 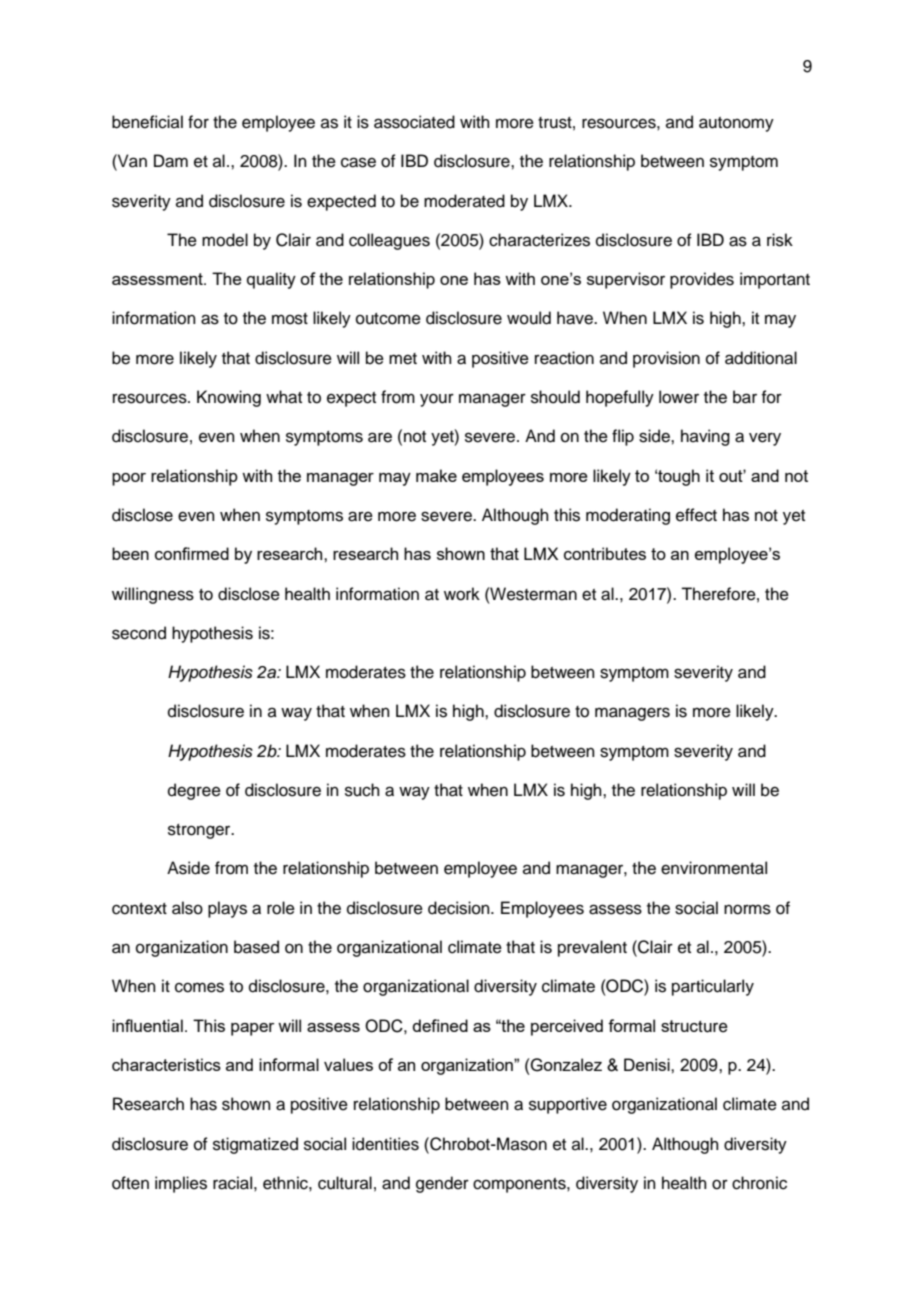 What do you see at coordinates (171, 161) in the page?
I see `Dam` at bounding box center [171, 161].
